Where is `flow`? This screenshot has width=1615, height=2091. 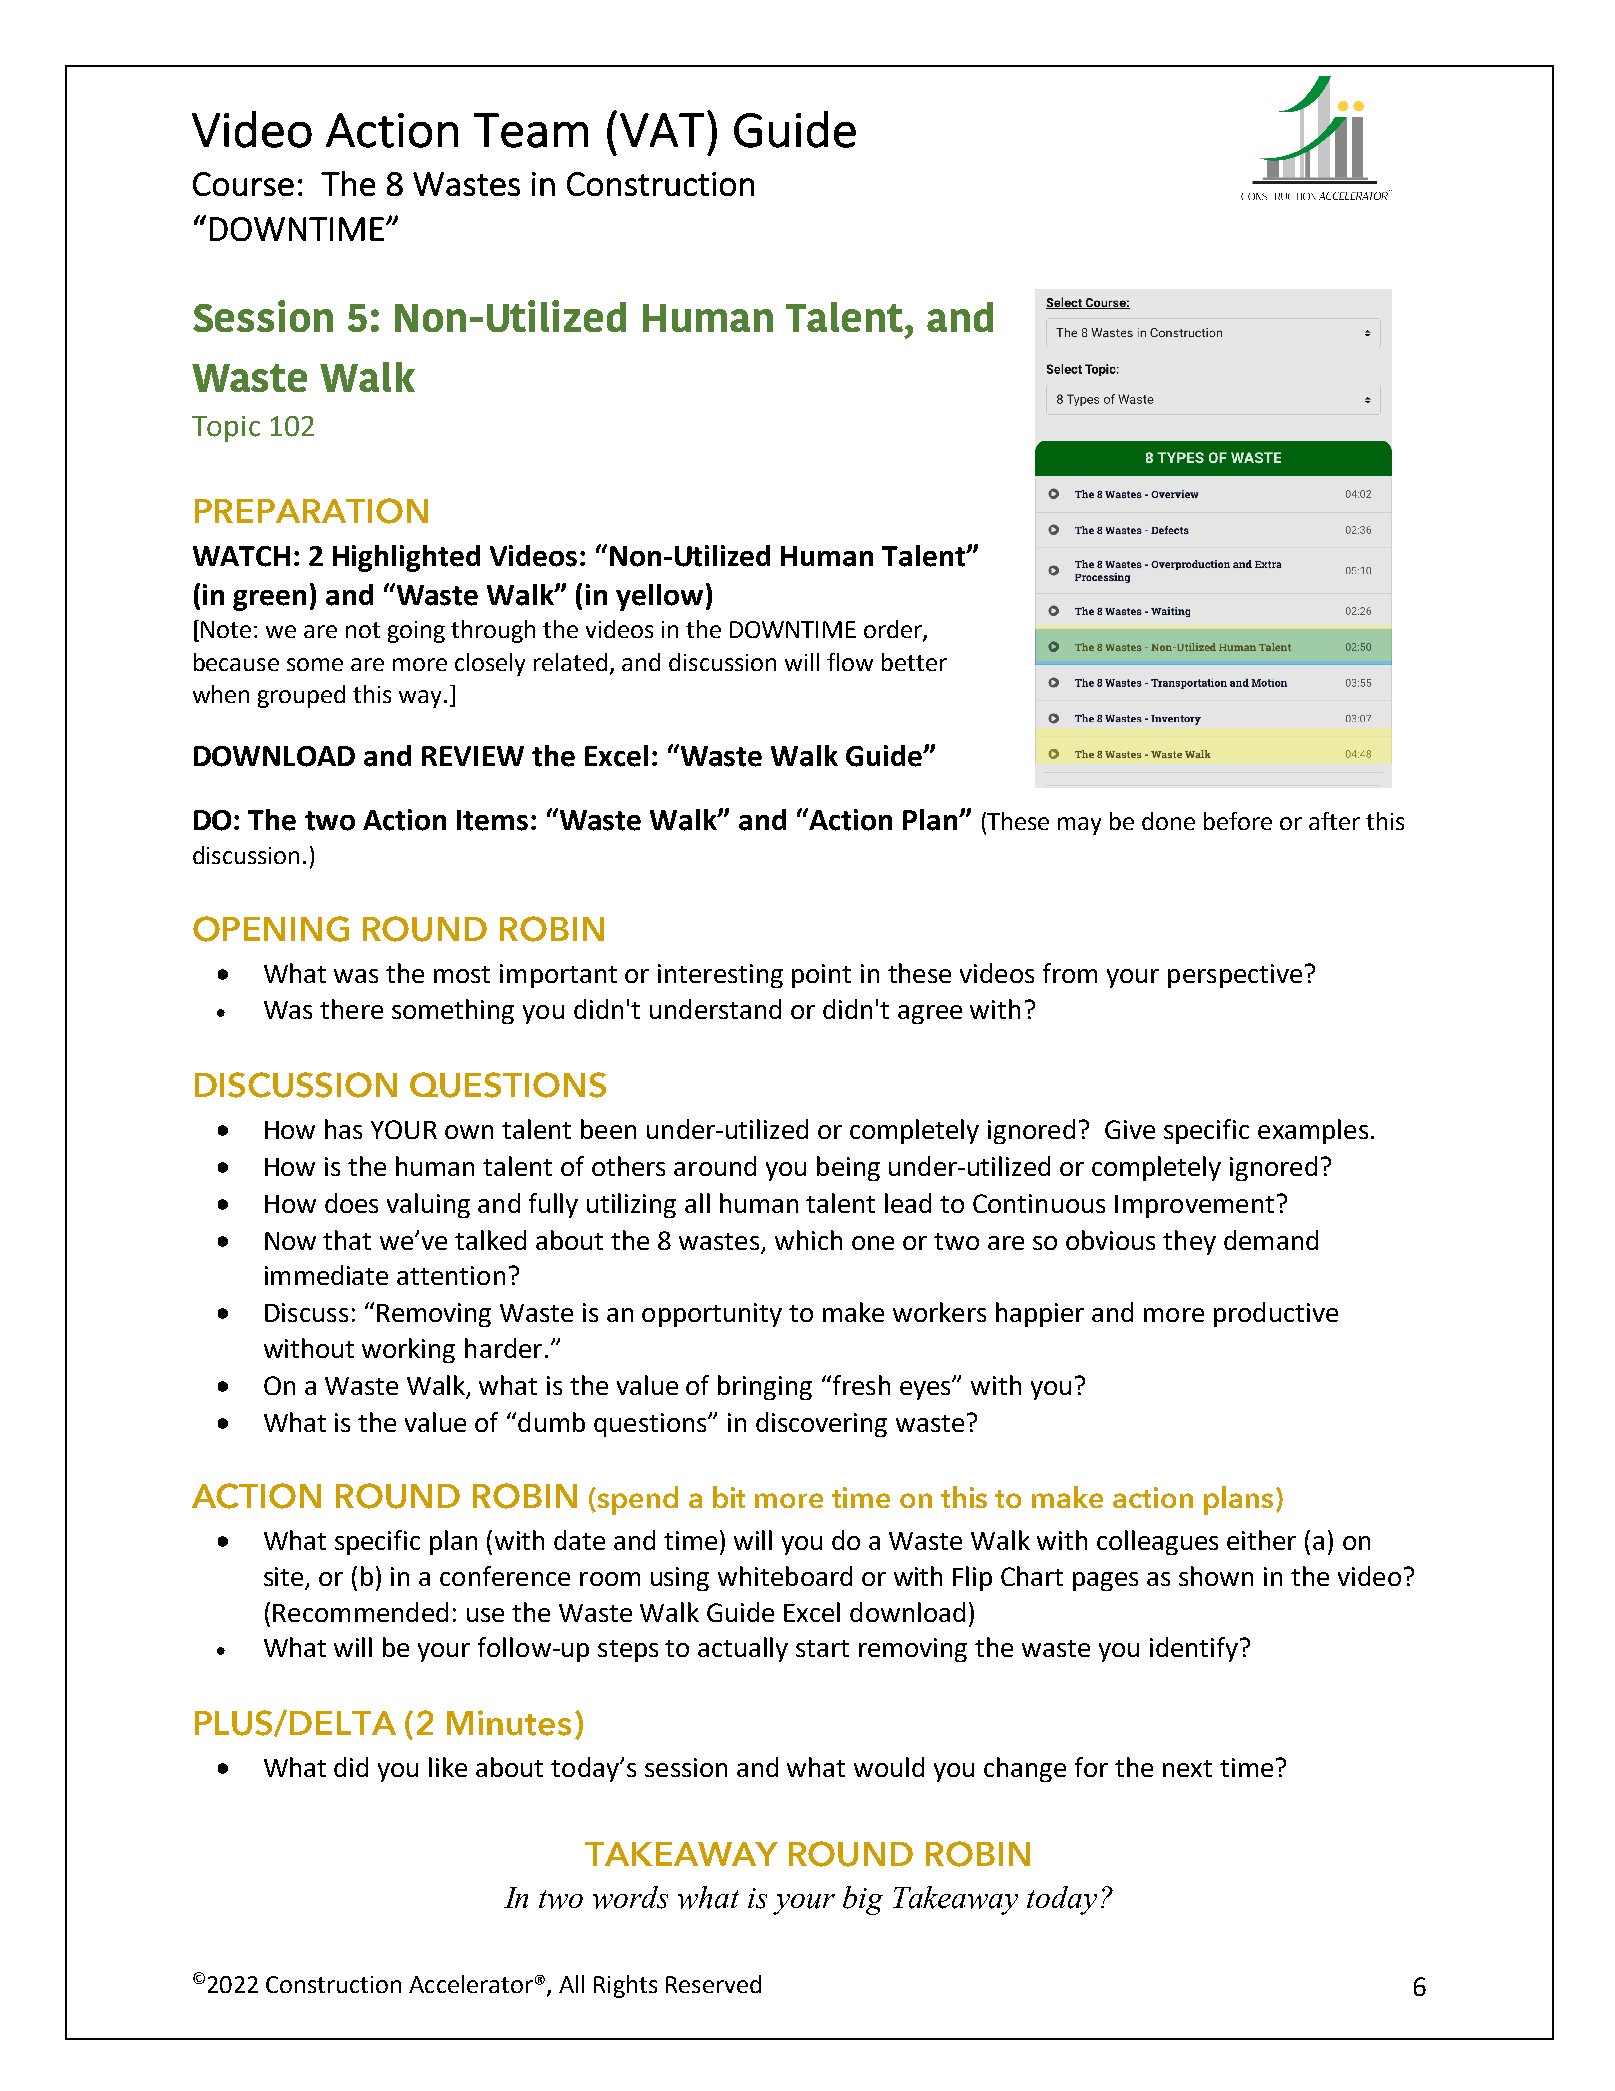 flow is located at coordinates (850, 662).
